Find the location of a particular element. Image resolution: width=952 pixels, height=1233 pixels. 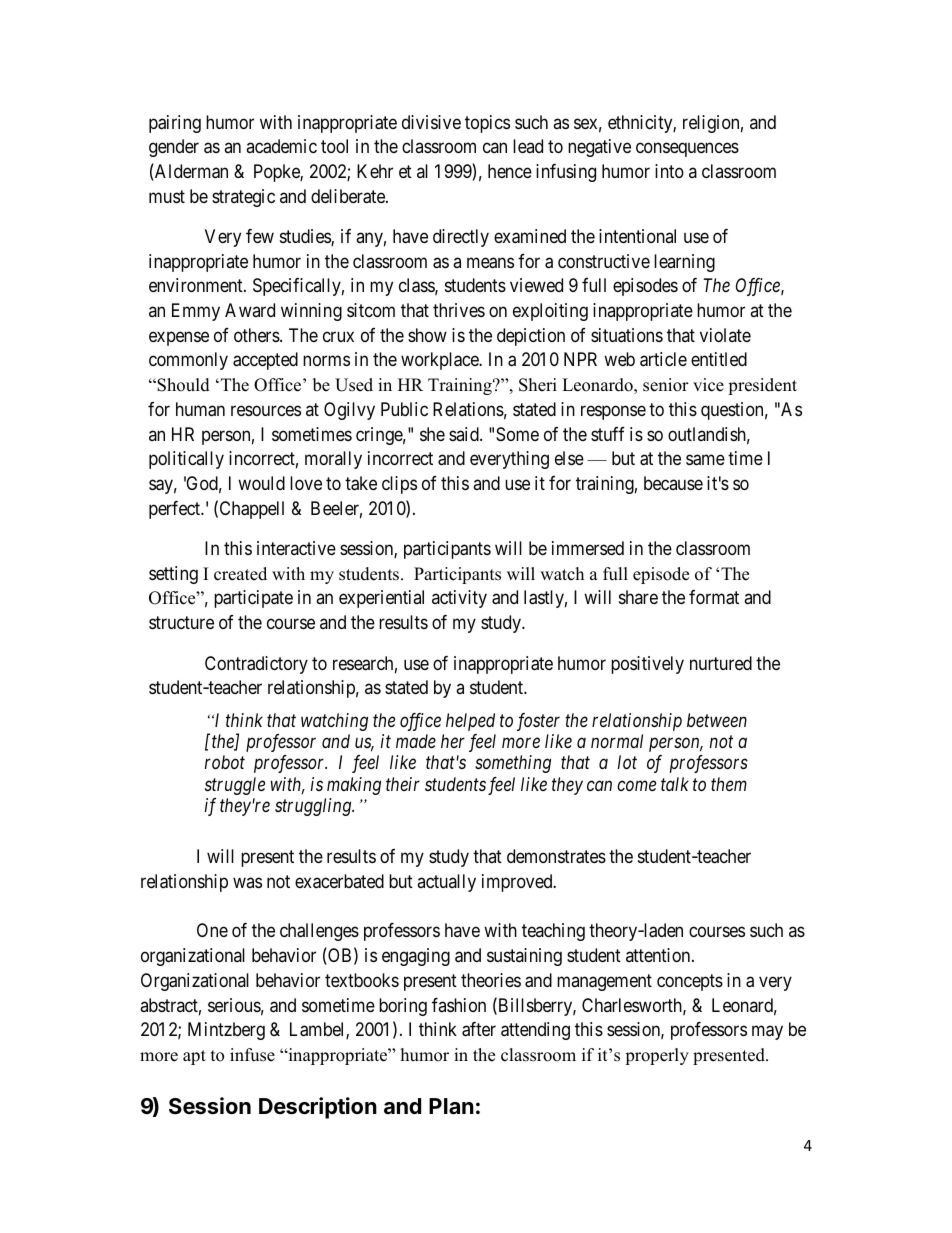

between is located at coordinates (717, 720).
